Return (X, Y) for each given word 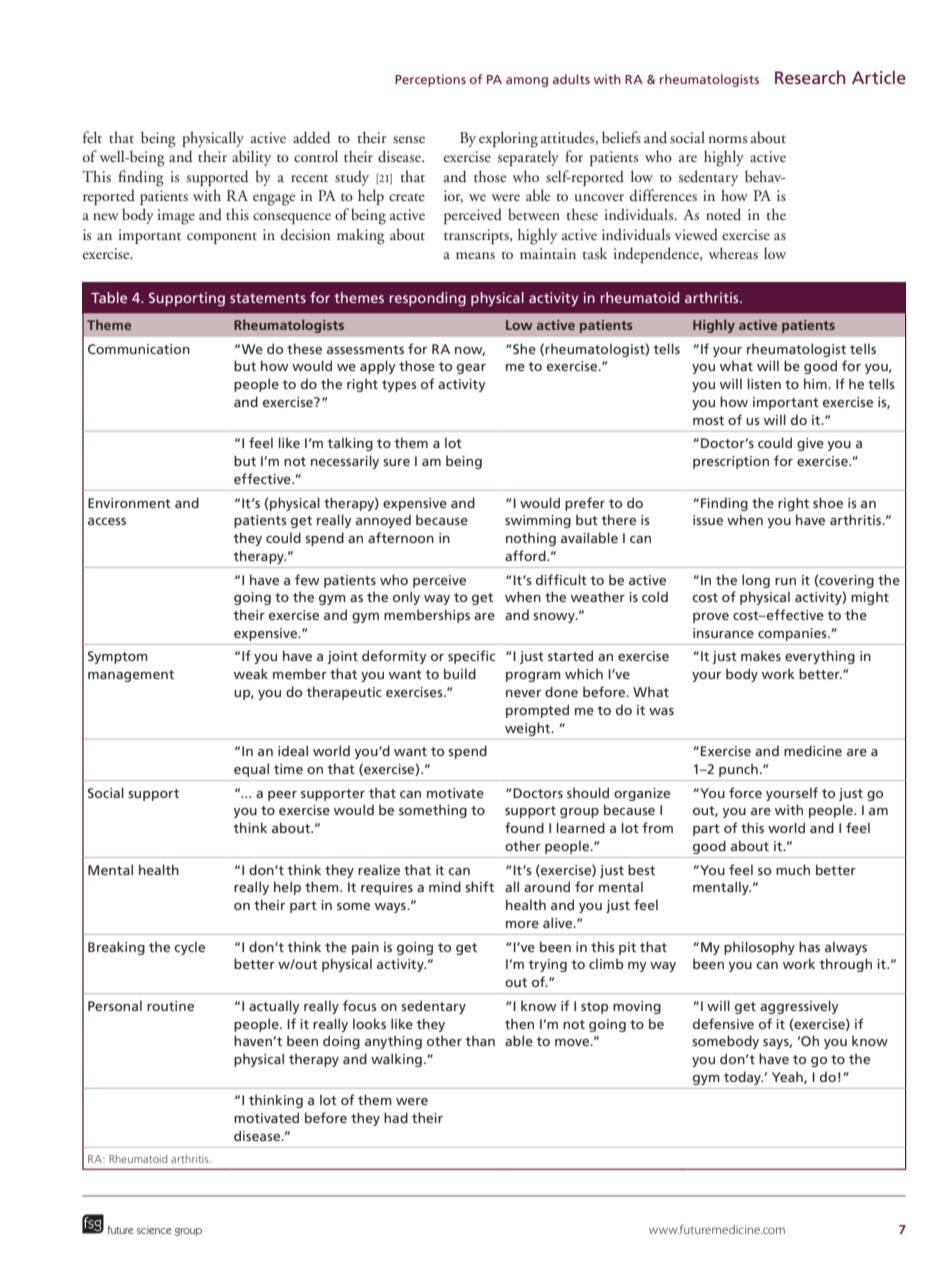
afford (526, 555)
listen (764, 383)
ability (251, 158)
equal (251, 770)
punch (738, 770)
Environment (129, 503)
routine (170, 1006)
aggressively (799, 1007)
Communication (139, 349)
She (524, 348)
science (154, 1230)
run (785, 581)
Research (810, 77)
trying (547, 965)
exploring (508, 139)
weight (529, 729)
